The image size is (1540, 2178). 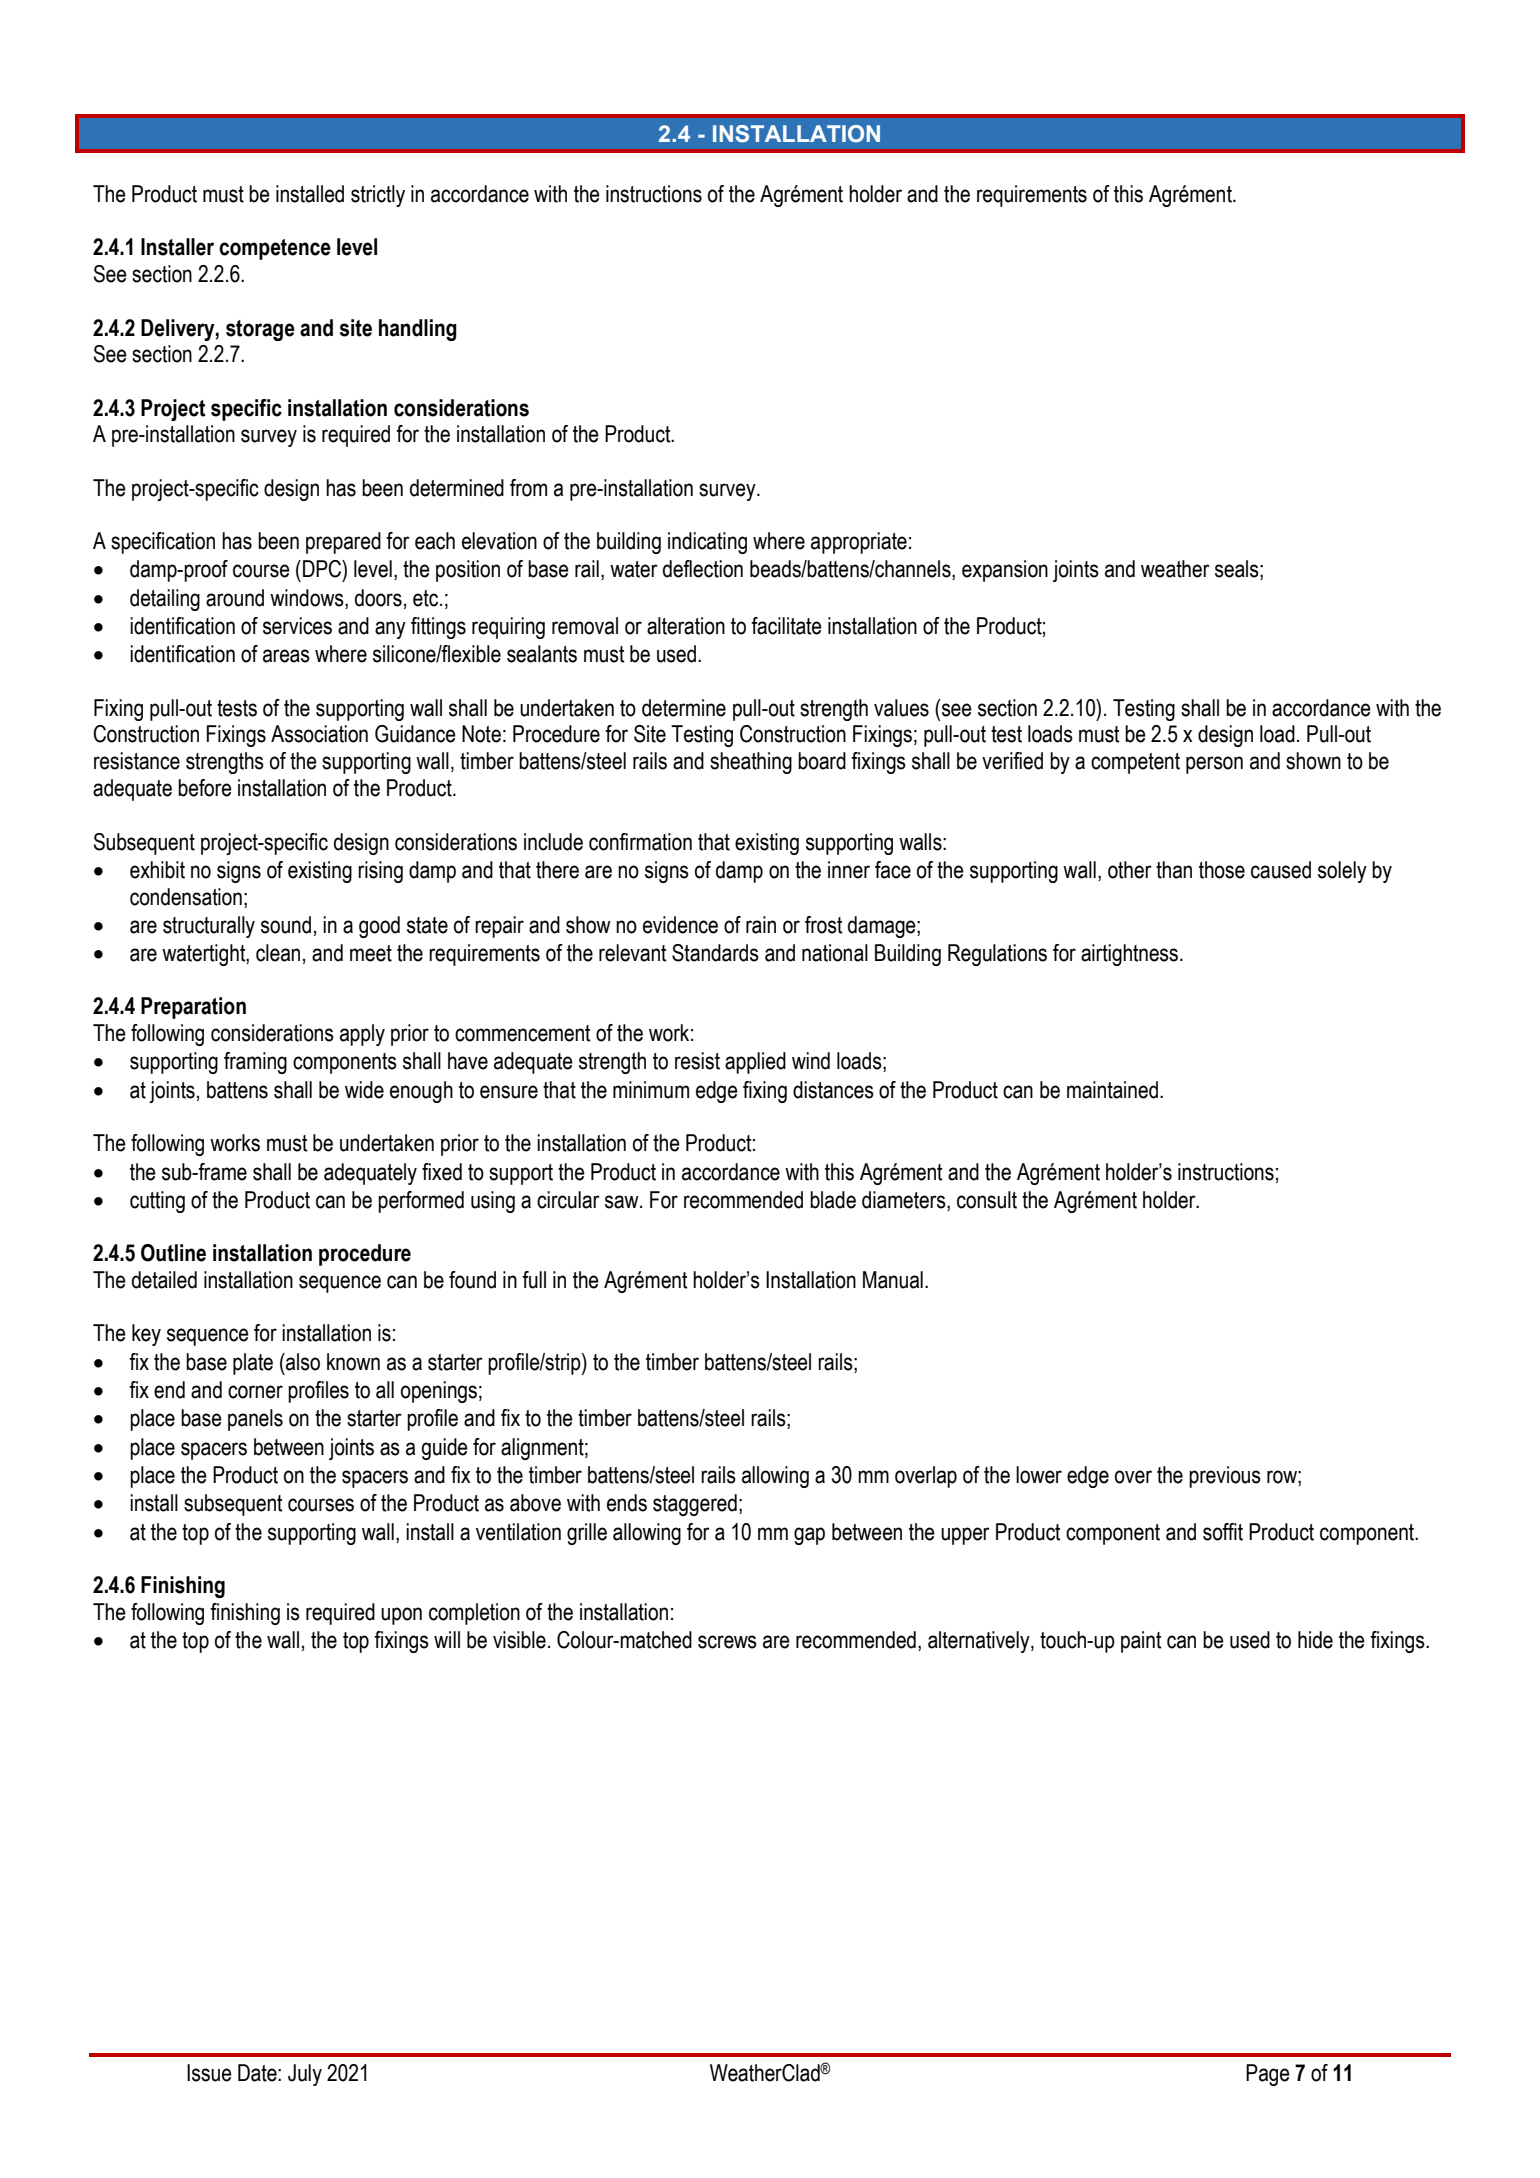 I want to click on soffit, so click(x=1223, y=1532).
